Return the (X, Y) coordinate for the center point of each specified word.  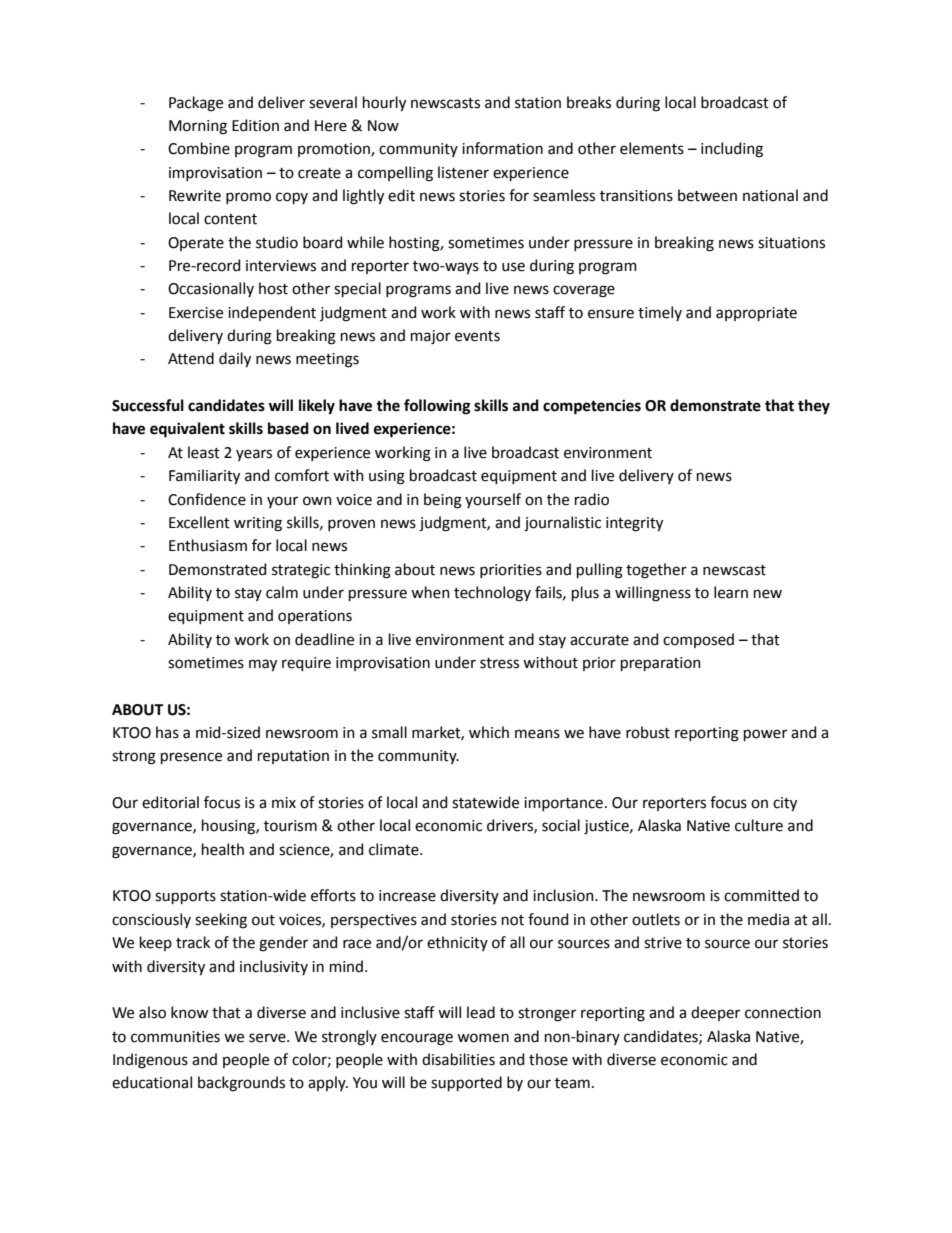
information (502, 148)
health (223, 849)
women (483, 1038)
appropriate (756, 314)
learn (731, 592)
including (732, 150)
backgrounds (241, 1084)
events (477, 336)
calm (282, 592)
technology (492, 594)
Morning (198, 127)
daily (235, 360)
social (561, 825)
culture (759, 825)
